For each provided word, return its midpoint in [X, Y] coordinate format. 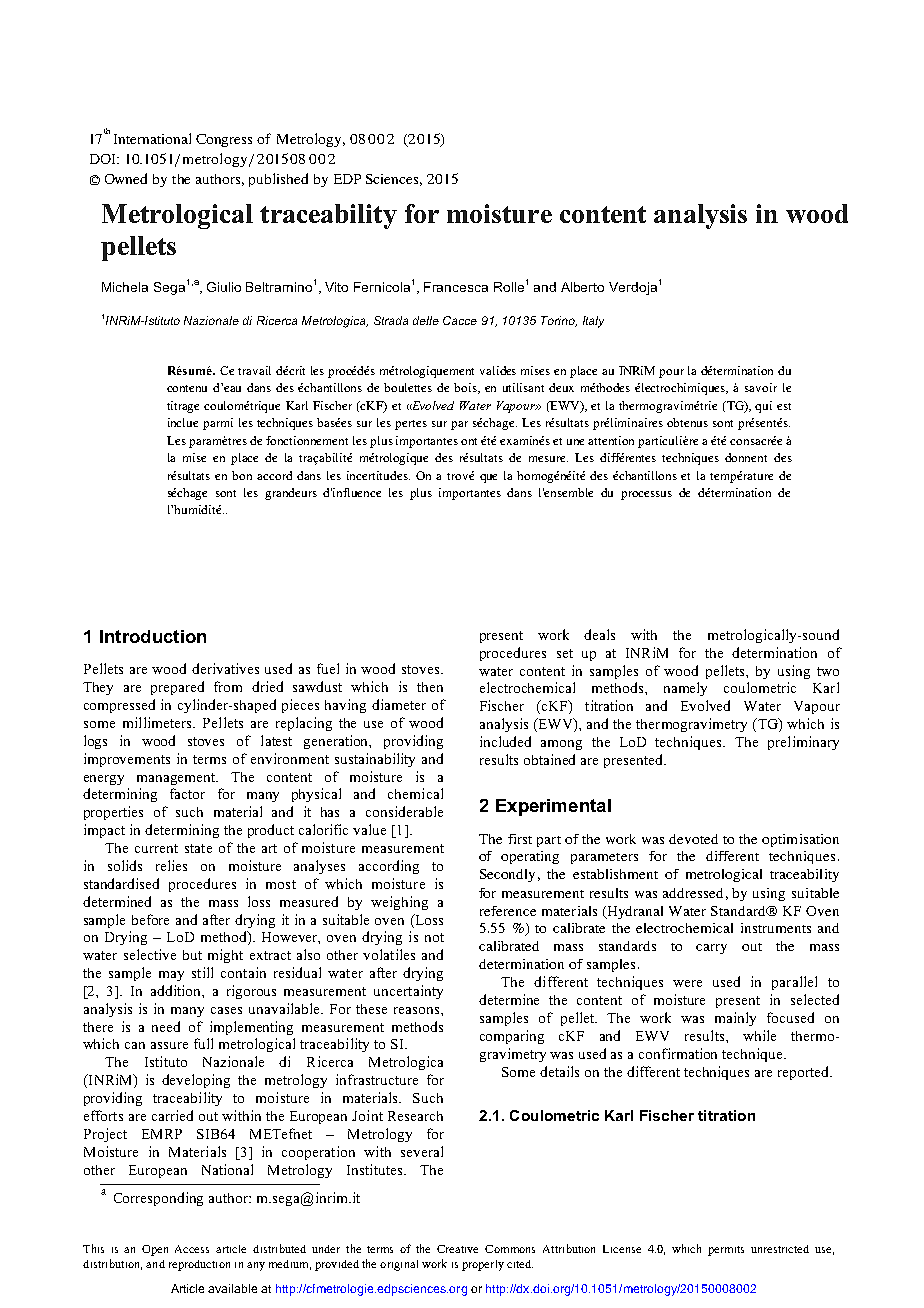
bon [242, 475]
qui [763, 407]
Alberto [582, 287]
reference [508, 911]
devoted [693, 839]
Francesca [456, 287]
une [575, 442]
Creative [457, 1249]
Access [192, 1249]
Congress [224, 140]
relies [171, 865]
